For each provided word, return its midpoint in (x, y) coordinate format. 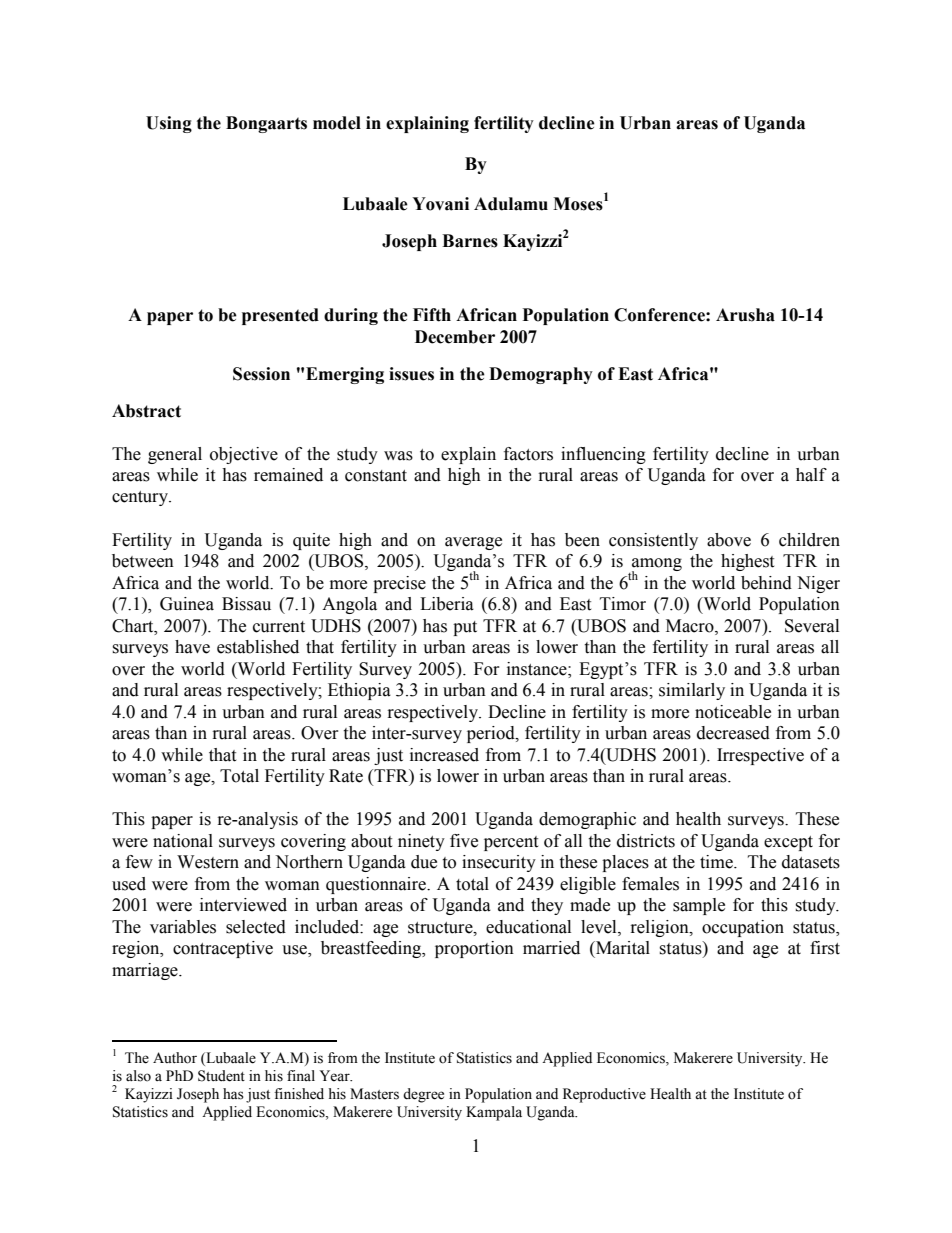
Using (169, 124)
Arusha (745, 315)
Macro (691, 626)
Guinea (187, 604)
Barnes (470, 241)
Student (221, 1076)
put (465, 628)
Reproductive (604, 1095)
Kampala (494, 1113)
